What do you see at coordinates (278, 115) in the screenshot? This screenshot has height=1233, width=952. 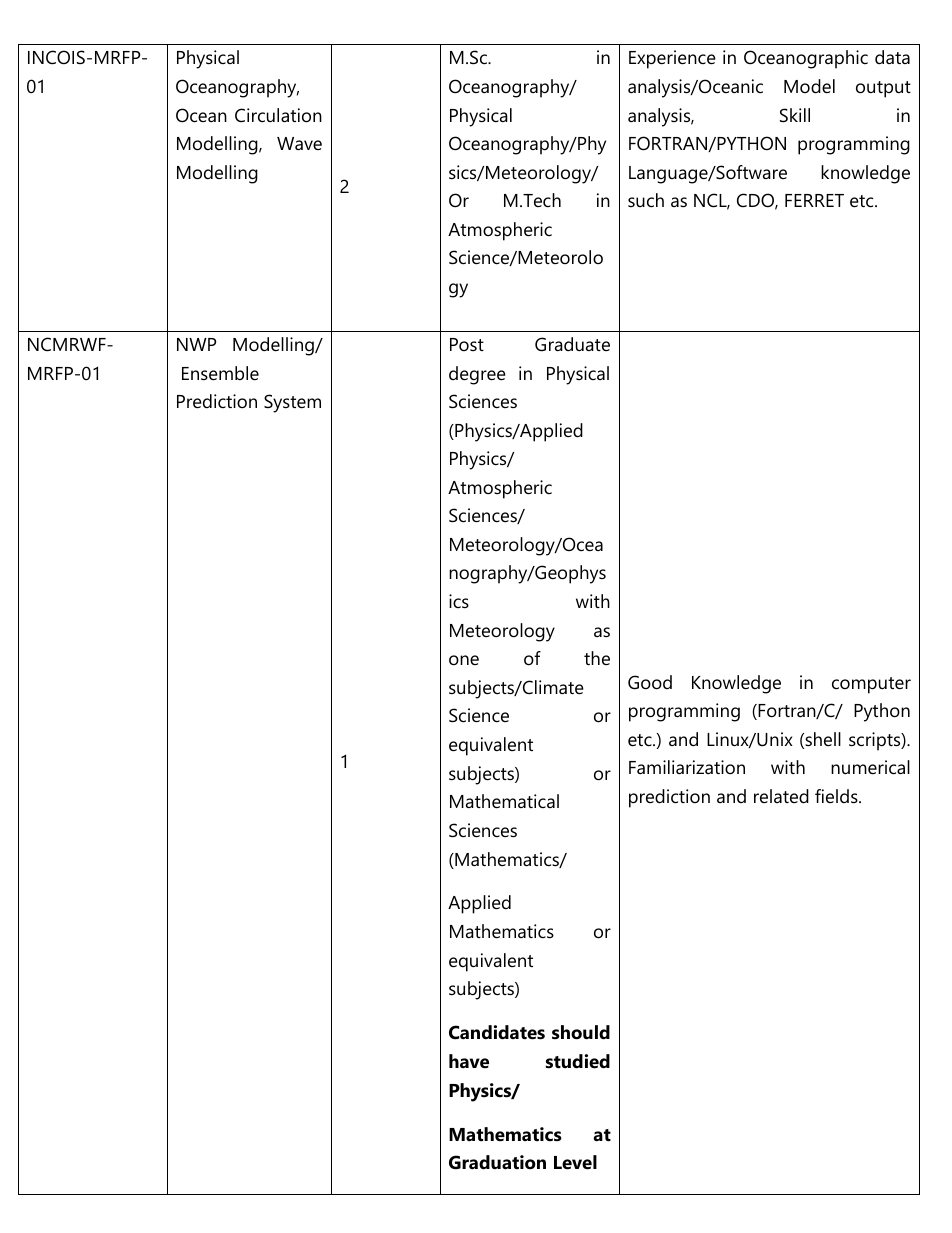 I see `Circulation` at bounding box center [278, 115].
